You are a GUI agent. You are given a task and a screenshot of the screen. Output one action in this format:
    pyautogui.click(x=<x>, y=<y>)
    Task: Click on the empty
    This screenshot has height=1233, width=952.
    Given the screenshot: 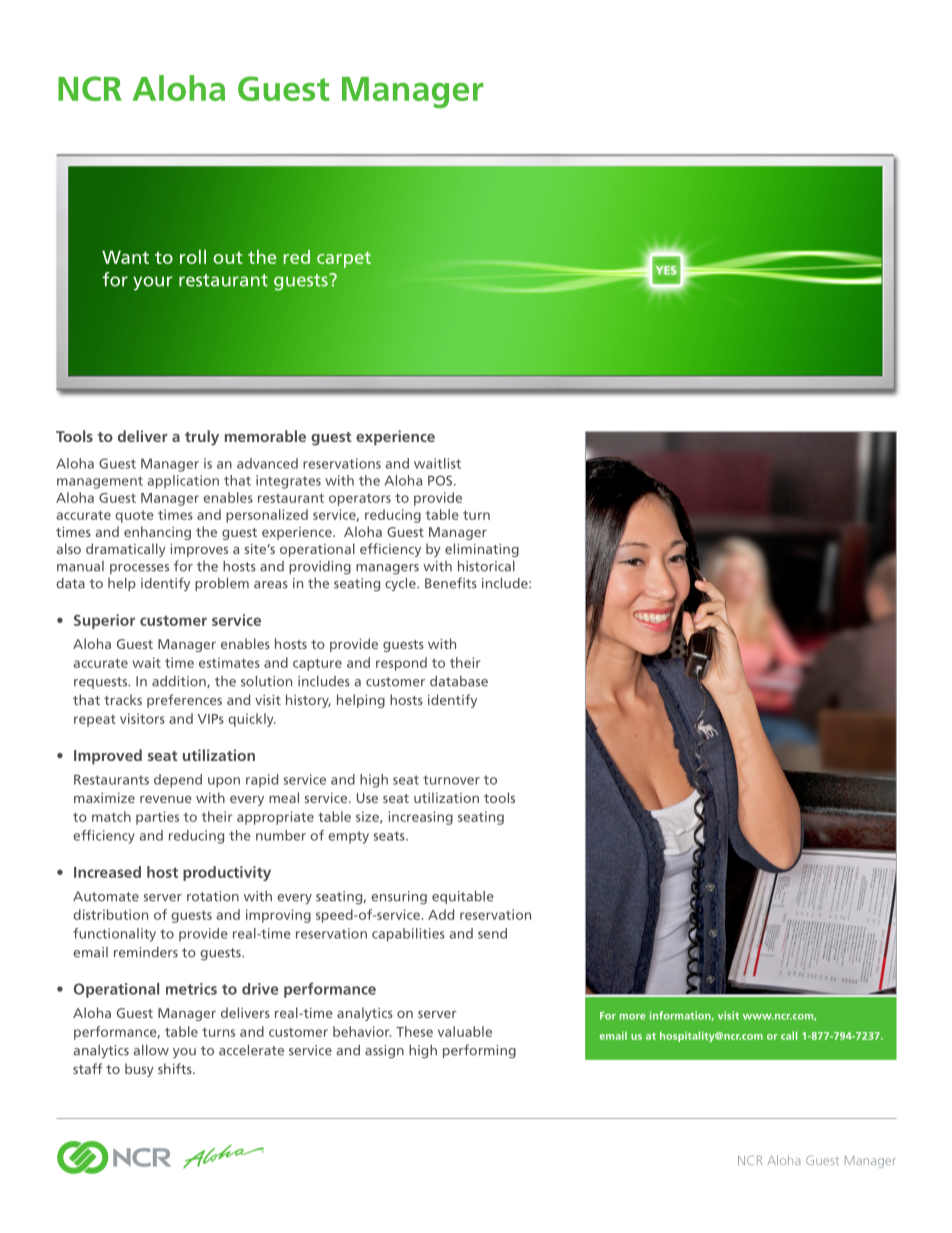 What is the action you would take?
    pyautogui.click(x=348, y=837)
